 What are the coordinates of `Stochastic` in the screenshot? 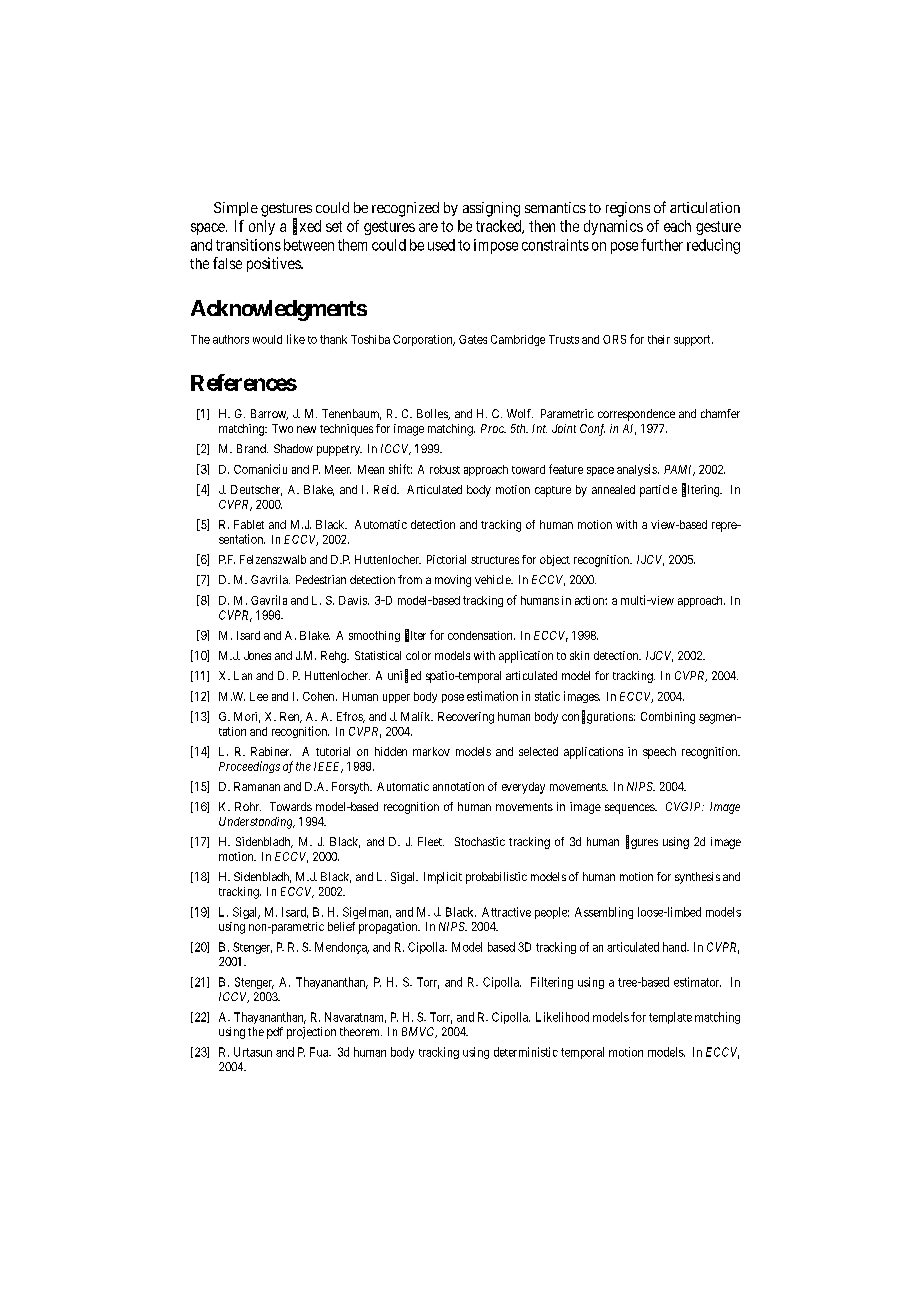 It's located at (480, 841).
